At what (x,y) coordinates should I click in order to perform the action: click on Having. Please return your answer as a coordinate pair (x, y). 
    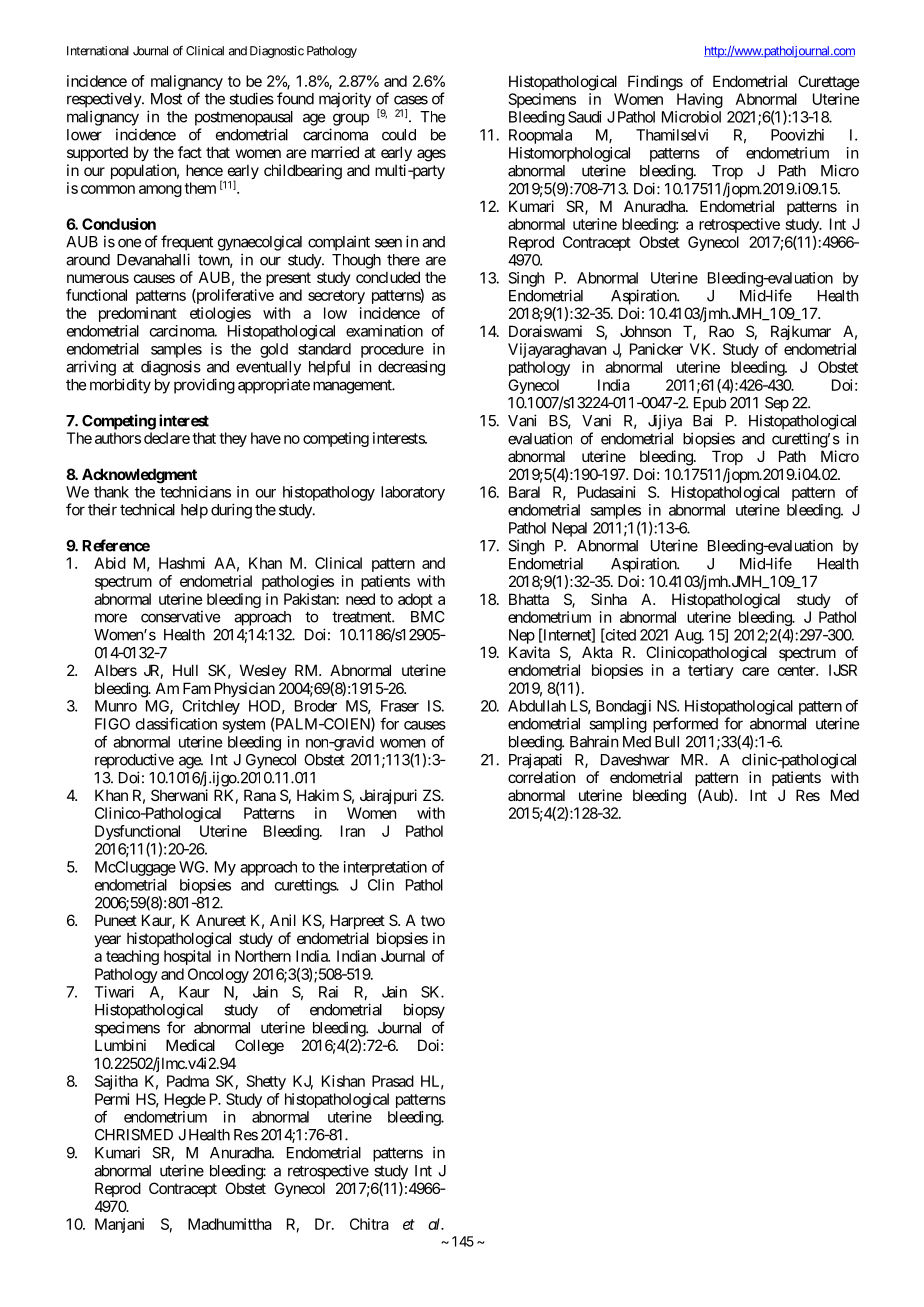
    Looking at the image, I should click on (700, 100).
